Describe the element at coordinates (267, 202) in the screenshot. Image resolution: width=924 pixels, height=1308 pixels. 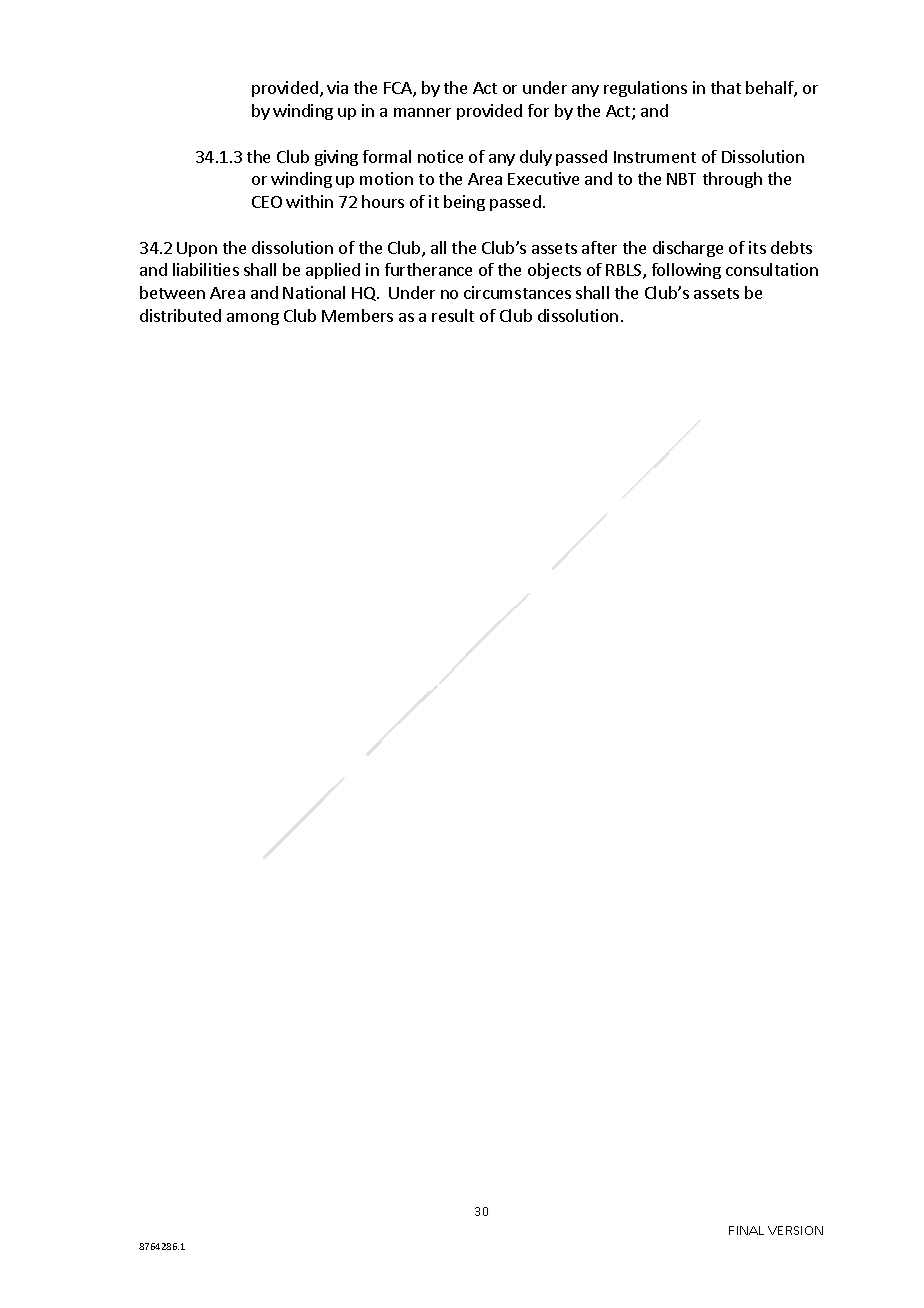
I see `CEO` at that location.
